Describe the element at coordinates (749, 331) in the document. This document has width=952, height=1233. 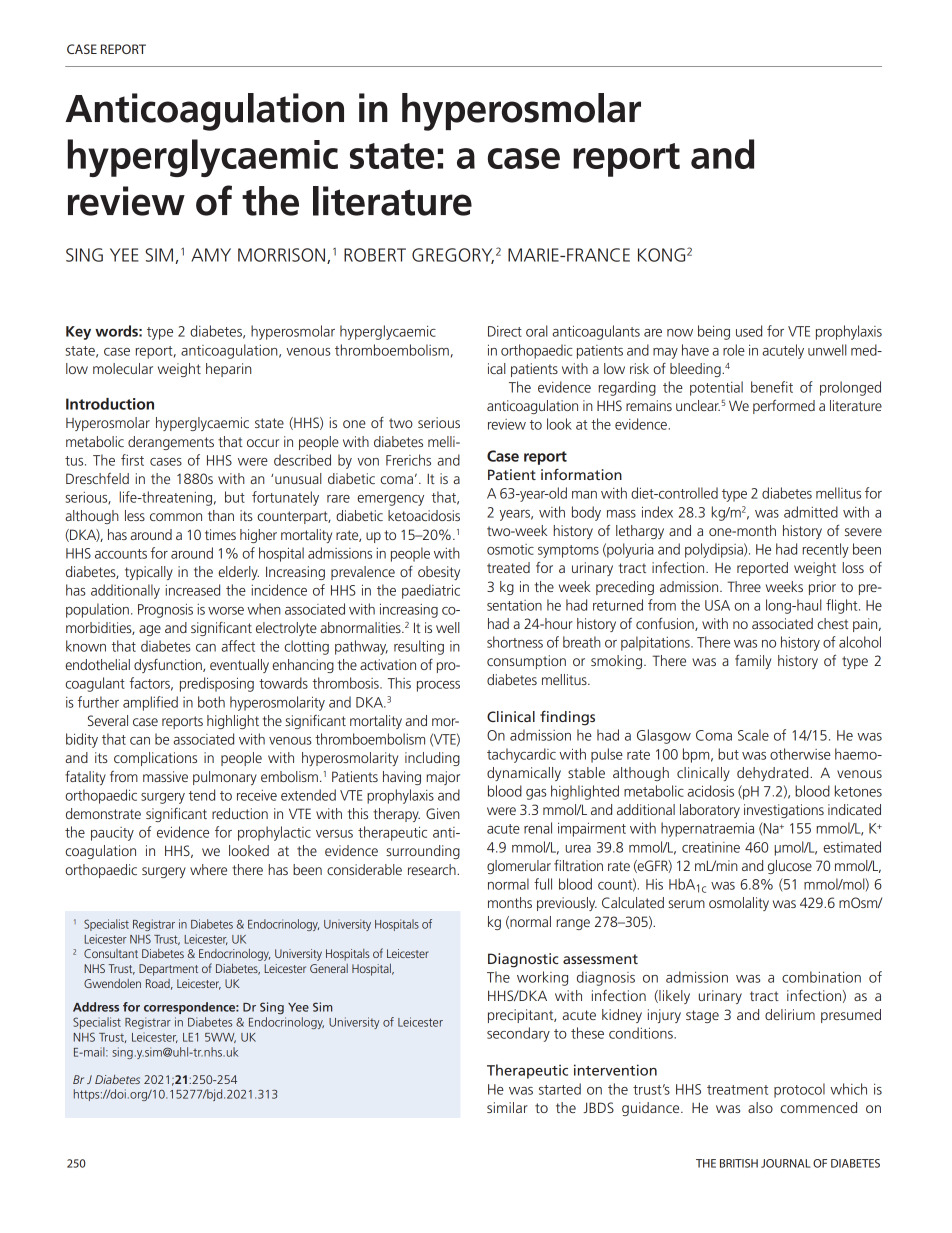
I see `used` at that location.
